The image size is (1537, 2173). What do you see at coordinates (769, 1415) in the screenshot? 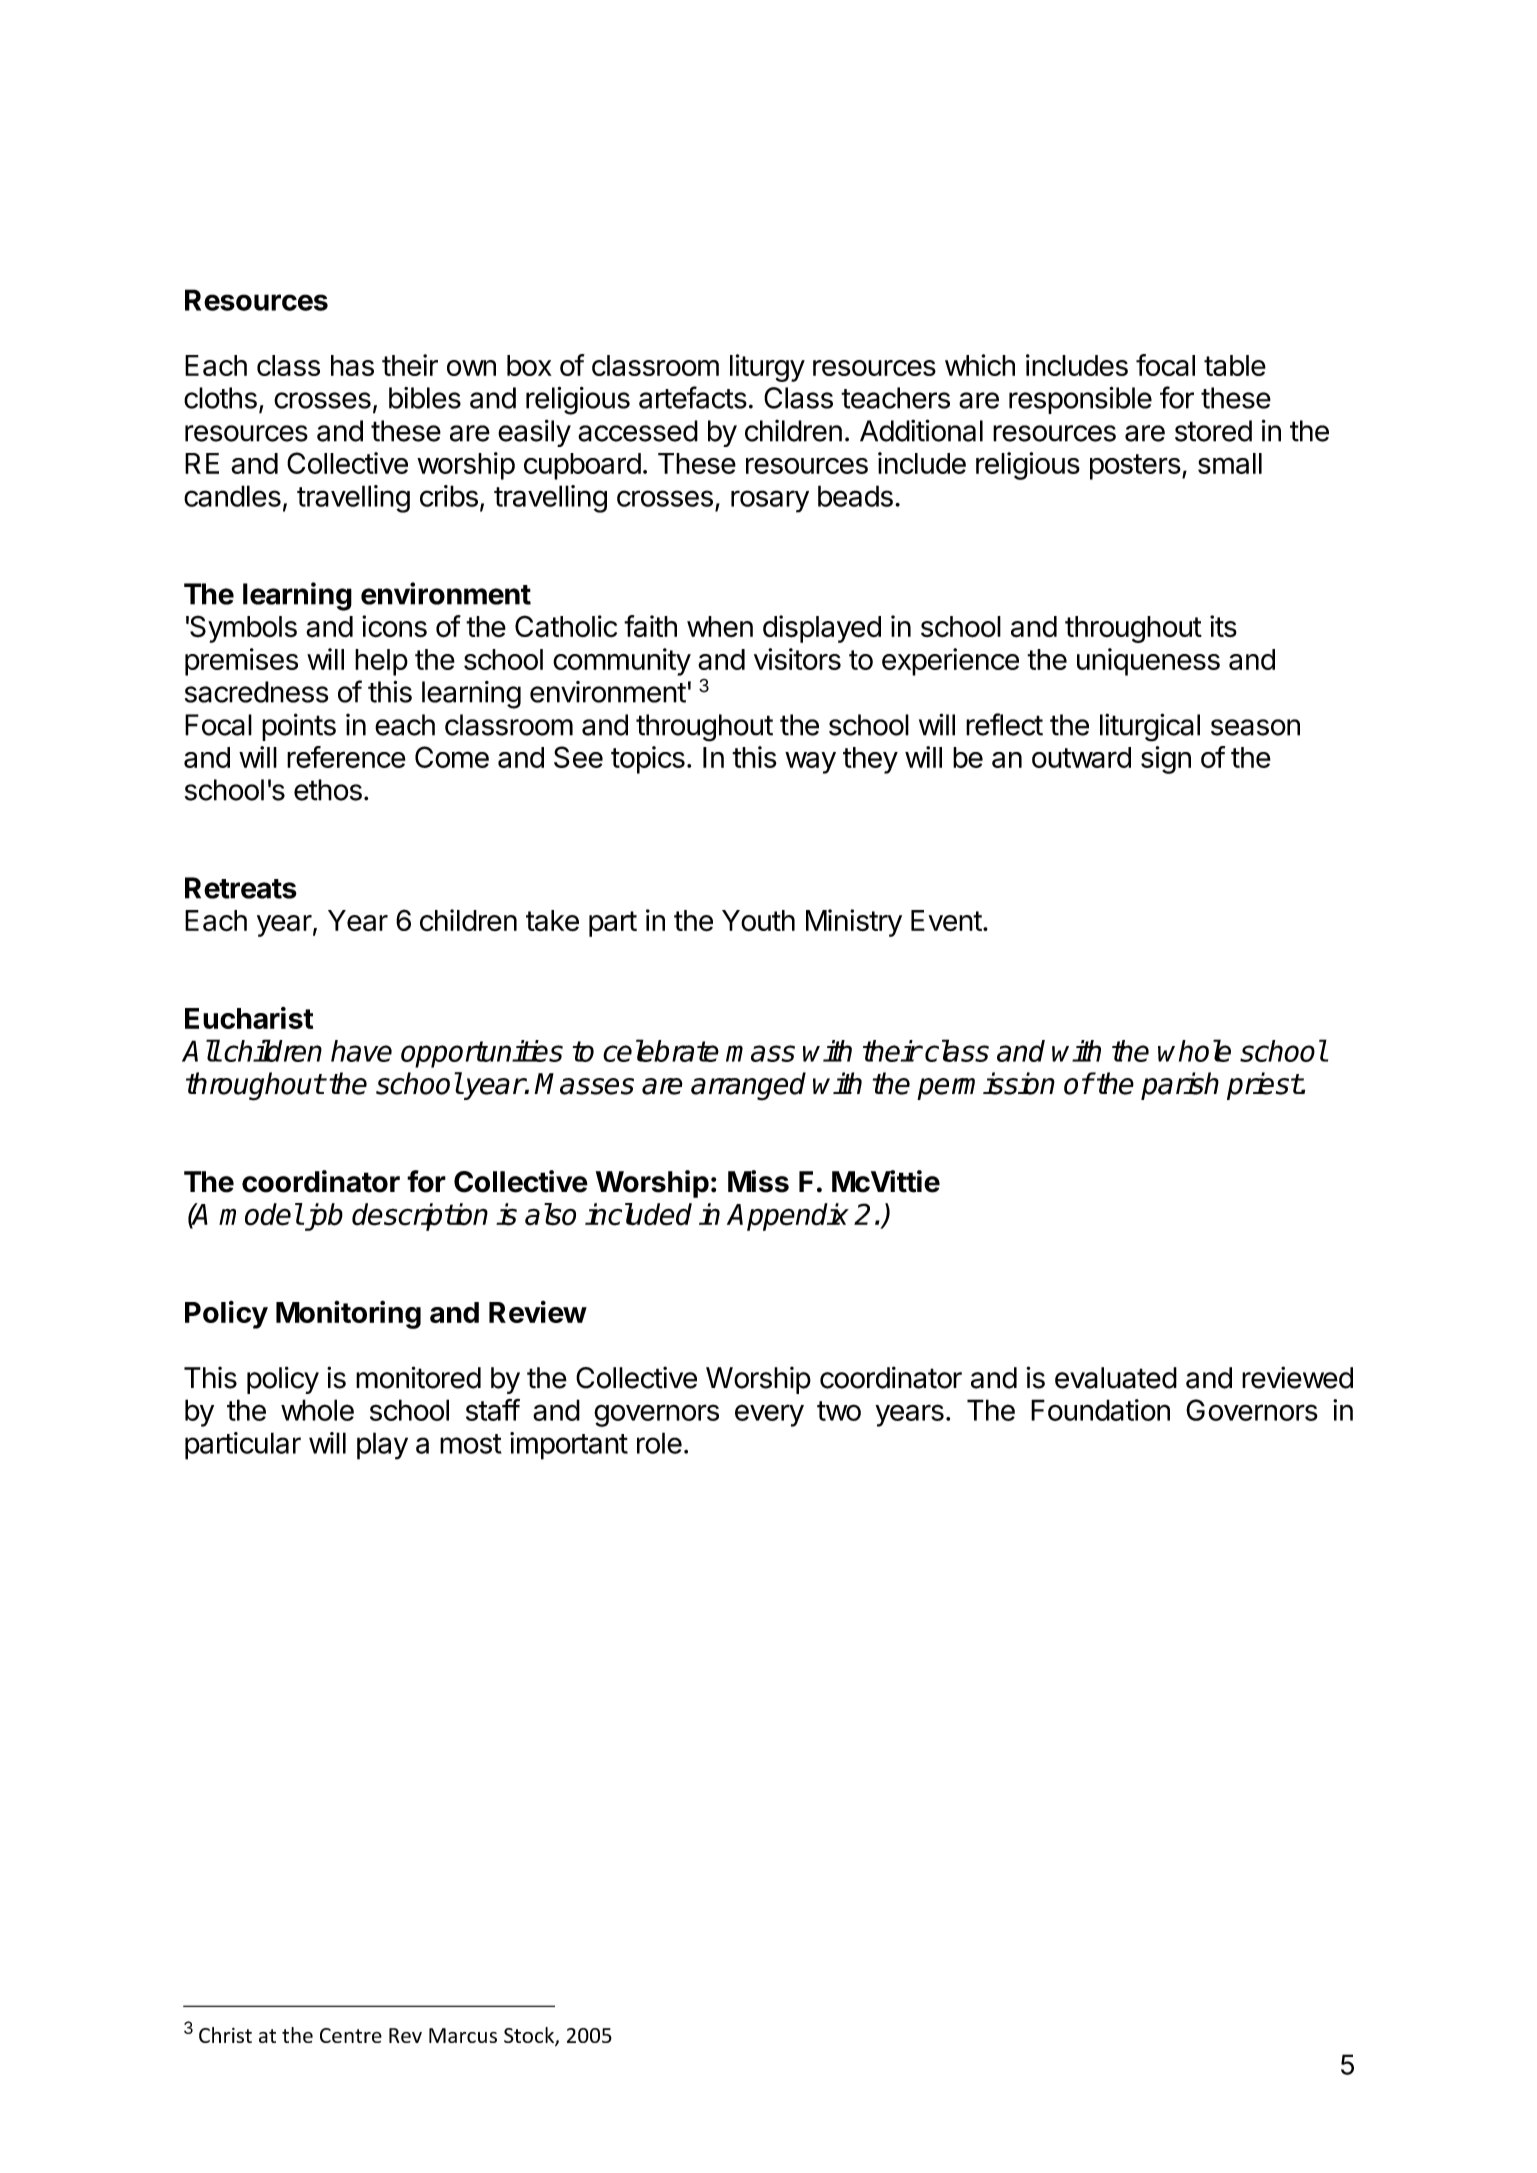
I see `every` at bounding box center [769, 1415].
